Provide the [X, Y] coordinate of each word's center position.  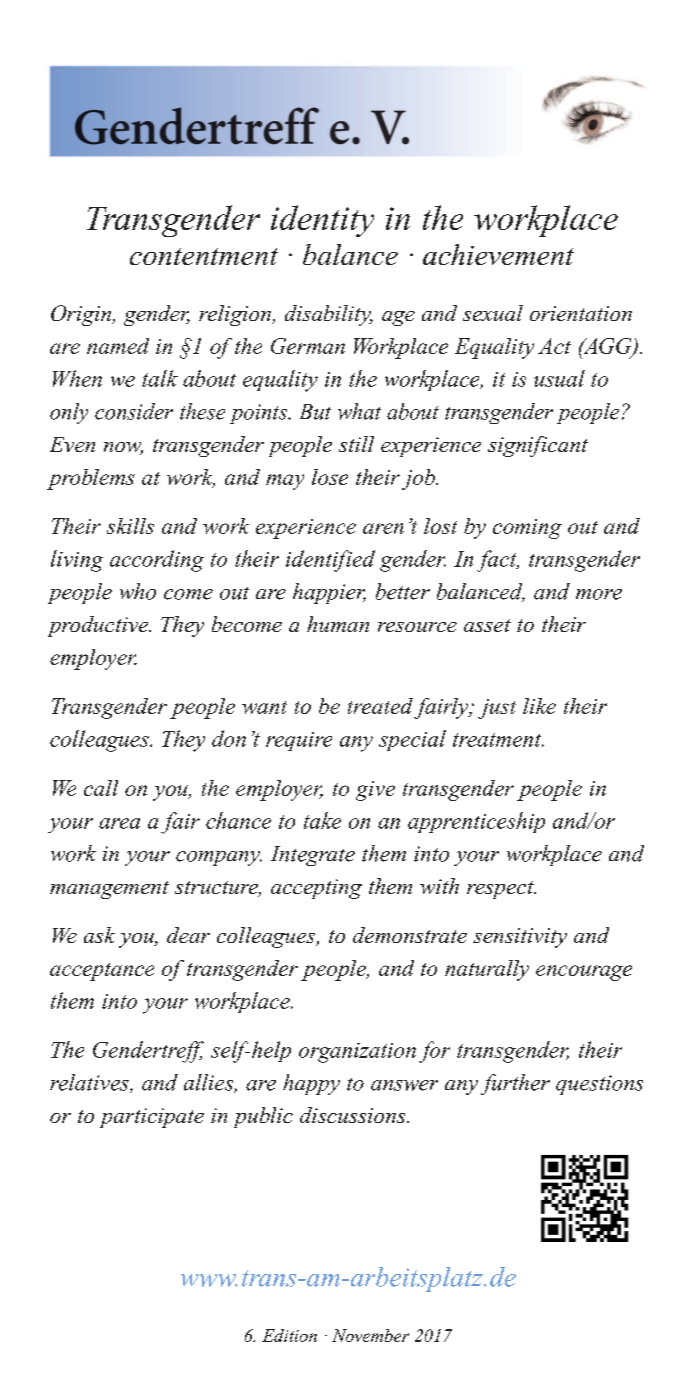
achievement [498, 254]
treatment [498, 740]
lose [330, 477]
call [101, 788]
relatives [90, 1083]
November [370, 1335]
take [322, 820]
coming [527, 529]
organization [357, 1053]
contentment [204, 256]
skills [130, 526]
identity [322, 221]
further [515, 1084]
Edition [289, 1335]
